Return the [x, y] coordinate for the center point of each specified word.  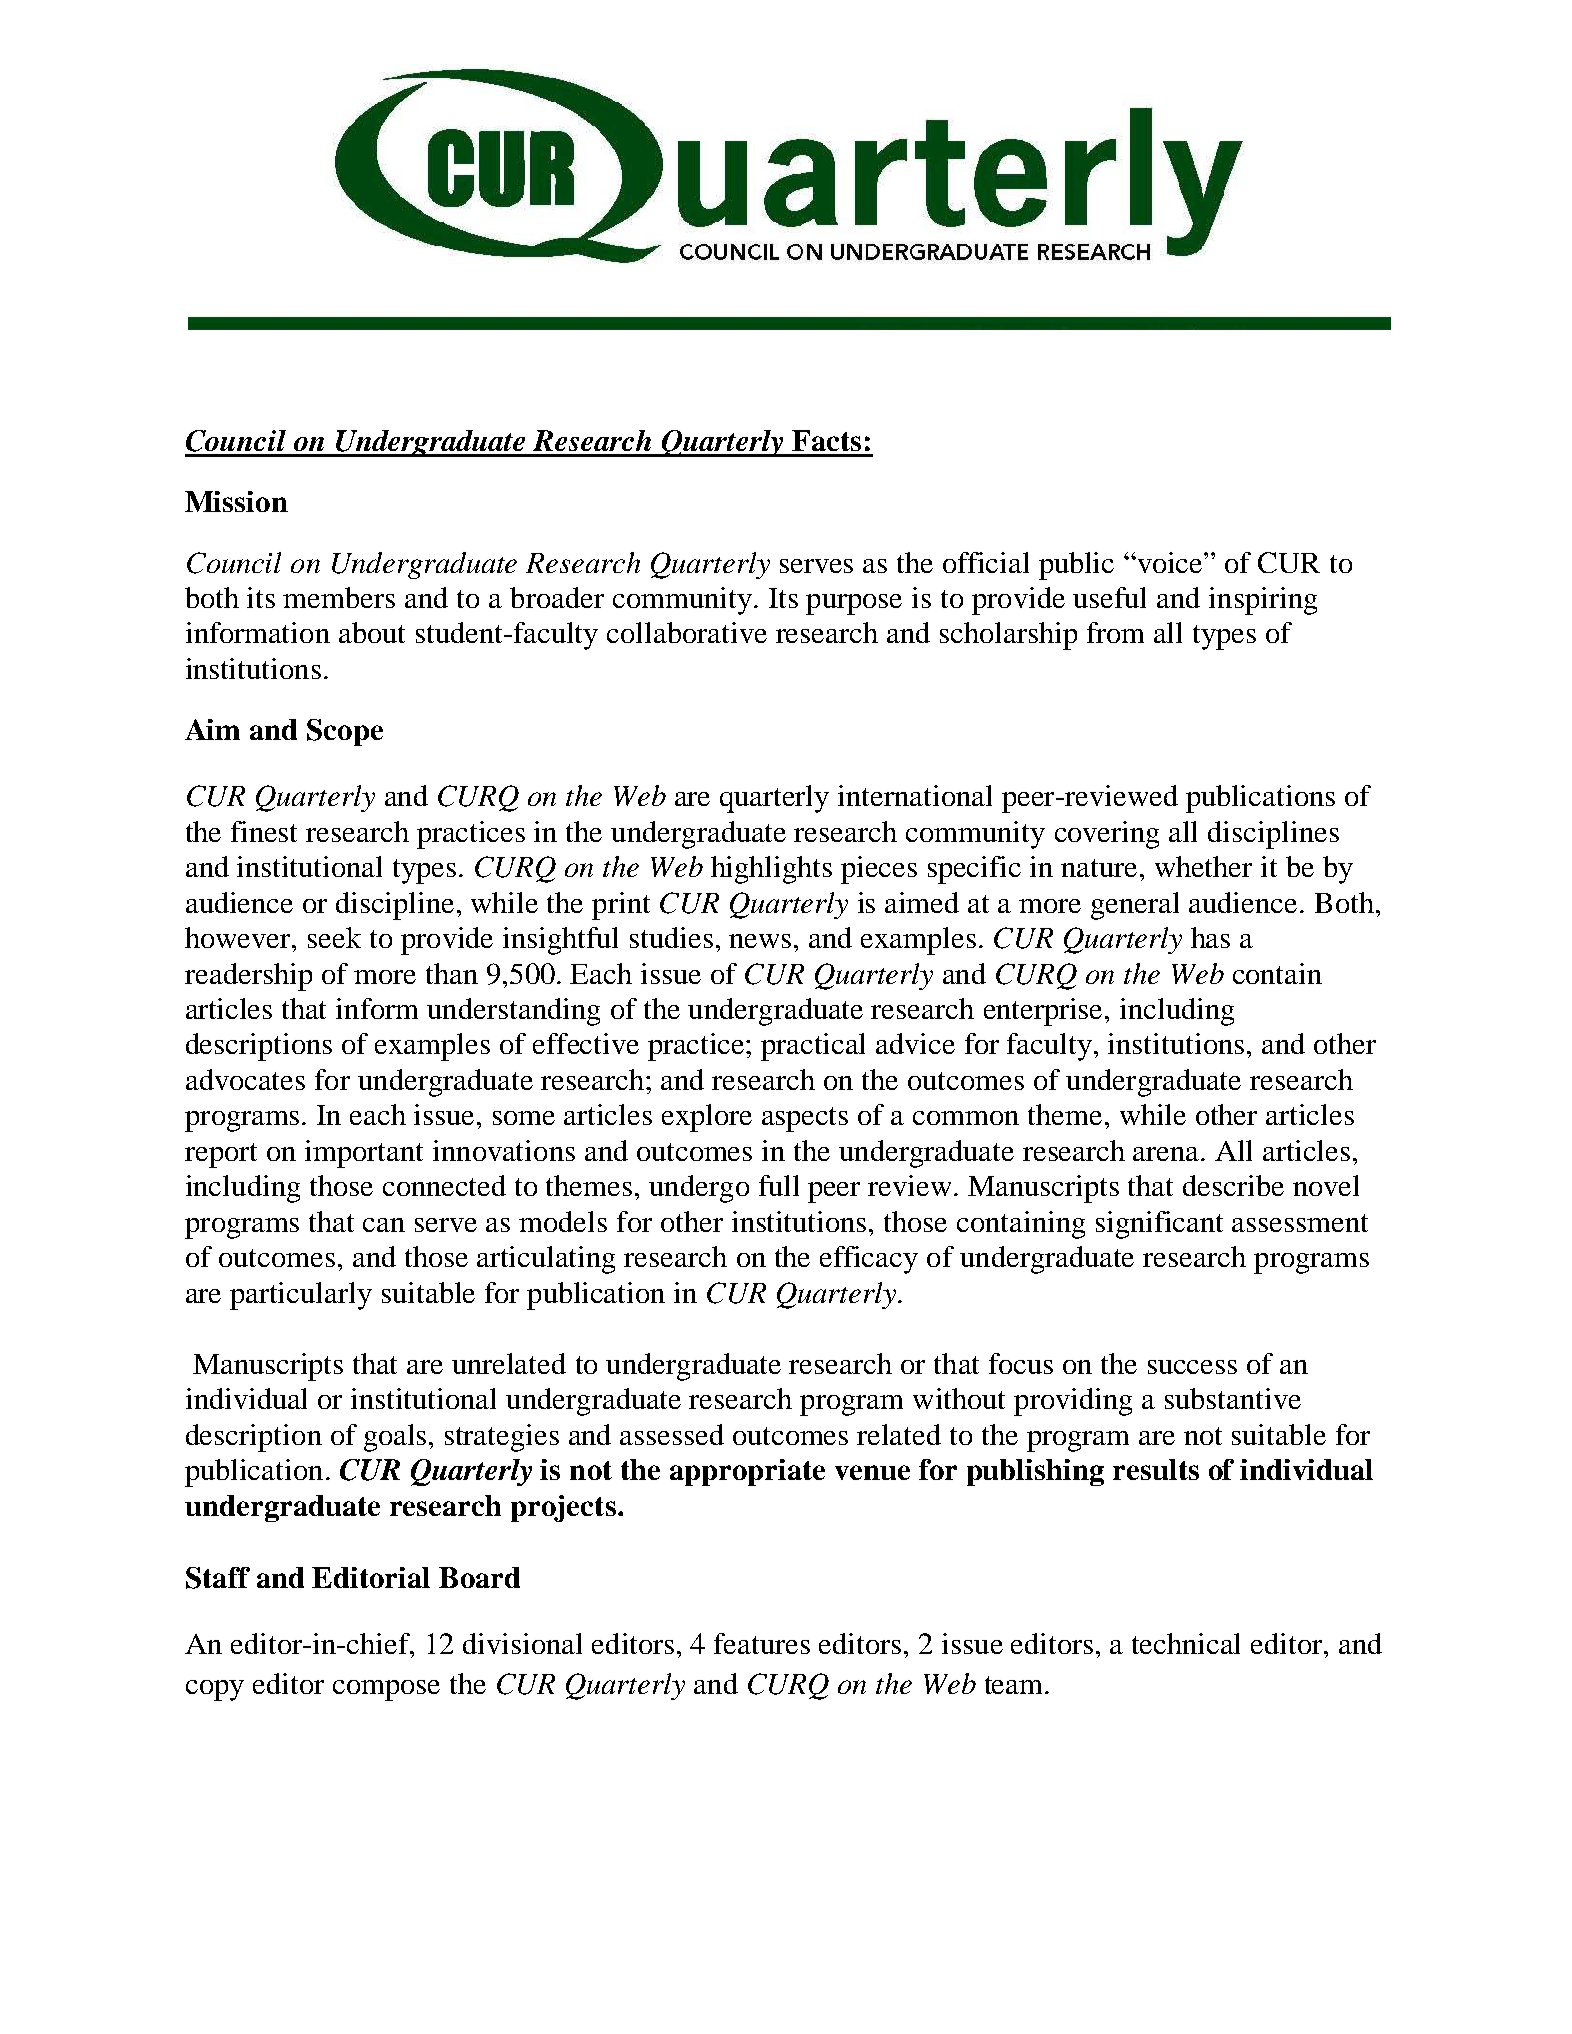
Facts [826, 440]
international [915, 795]
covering [1107, 835]
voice [1170, 562]
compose [386, 1690]
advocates [245, 1079]
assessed [672, 1434]
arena [1168, 1154]
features [762, 1643]
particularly [301, 1296]
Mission [236, 501]
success [1192, 1367]
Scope [345, 732]
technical [1186, 1643]
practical [813, 1047]
